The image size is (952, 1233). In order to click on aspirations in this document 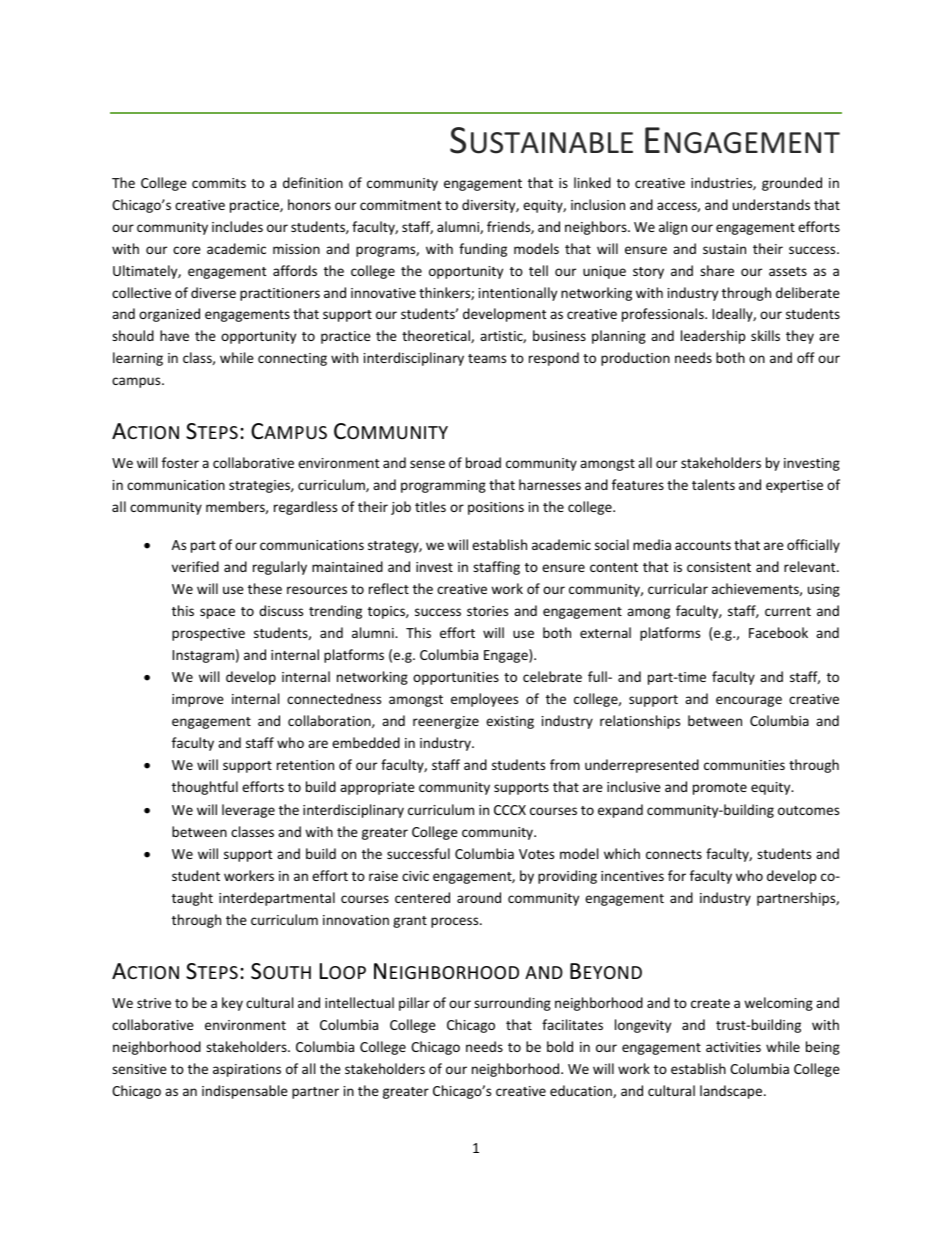, I will do `click(247, 1070)`.
